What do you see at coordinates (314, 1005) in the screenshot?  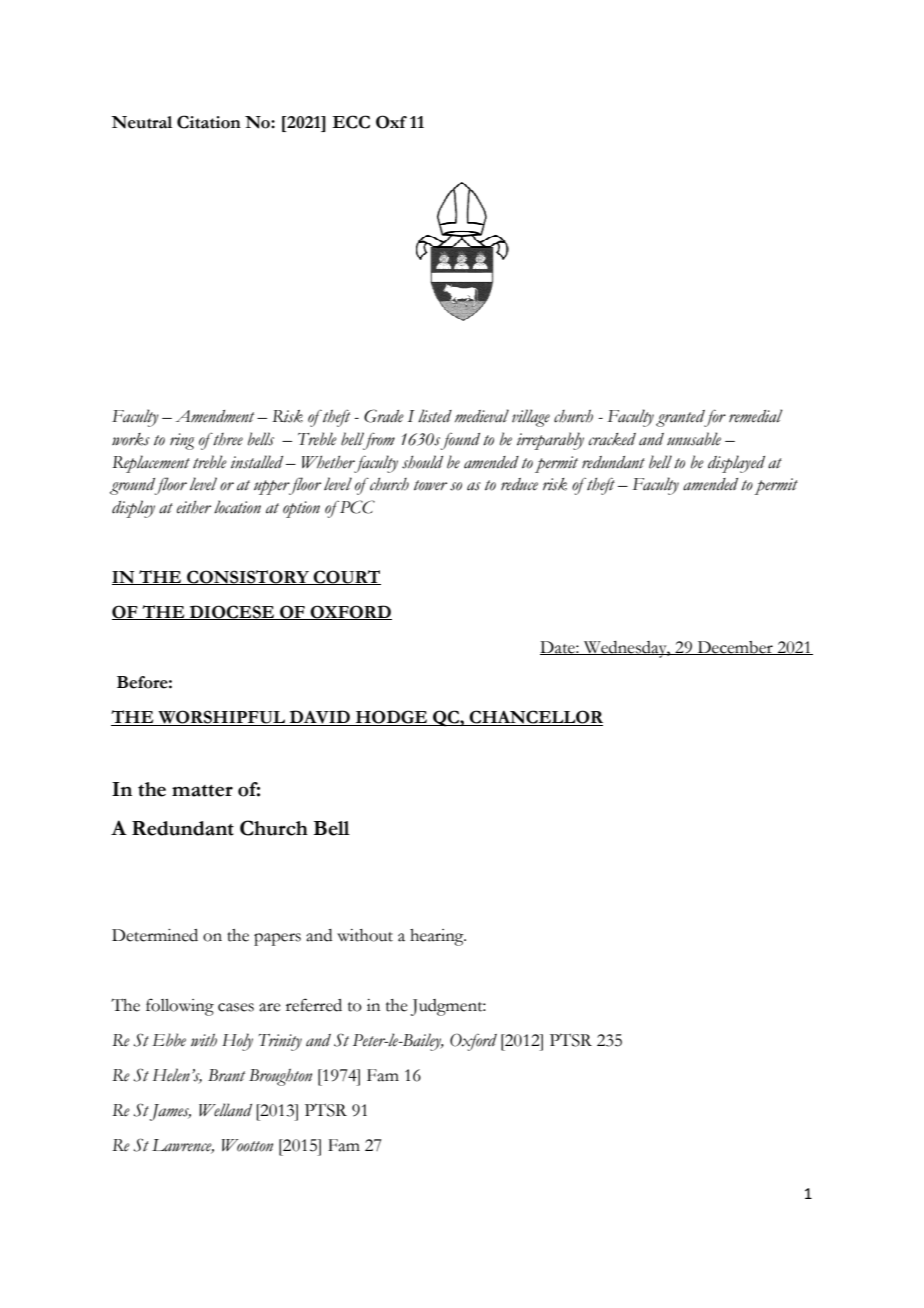 I see `referred` at bounding box center [314, 1005].
